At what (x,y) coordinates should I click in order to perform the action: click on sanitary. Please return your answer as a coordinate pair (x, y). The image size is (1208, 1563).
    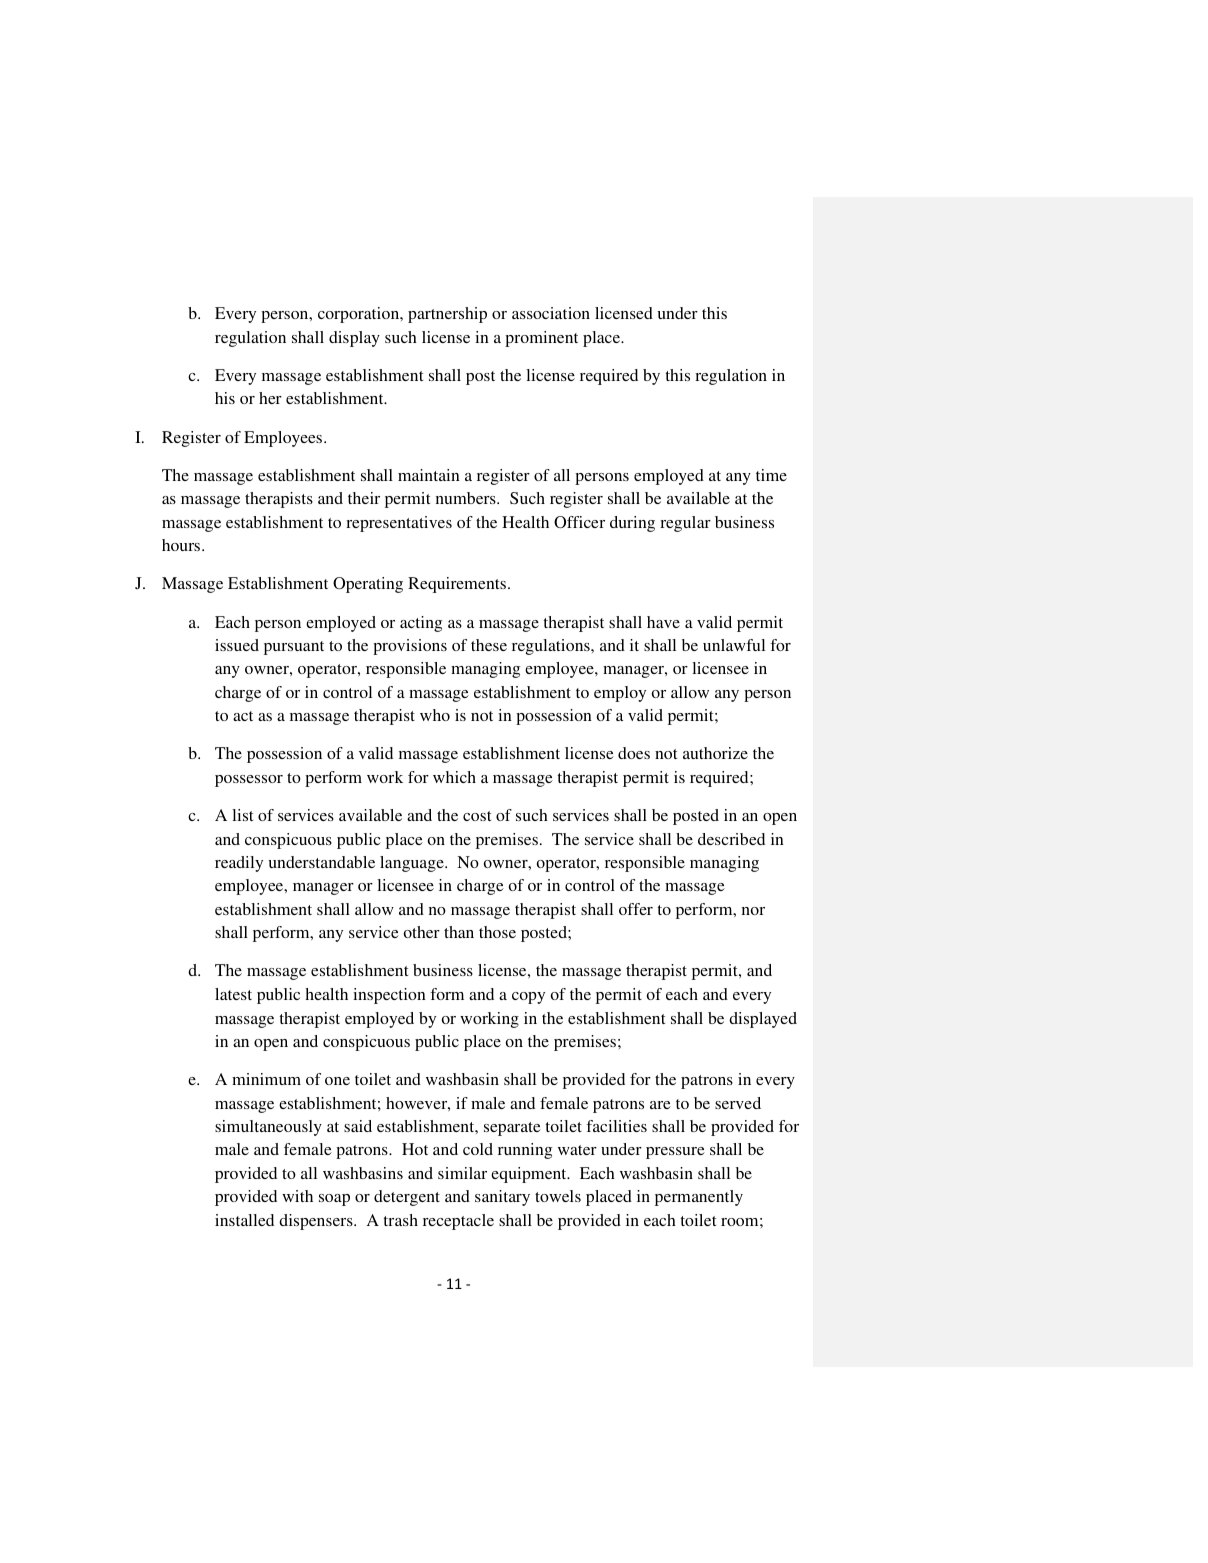
    Looking at the image, I should click on (502, 1198).
